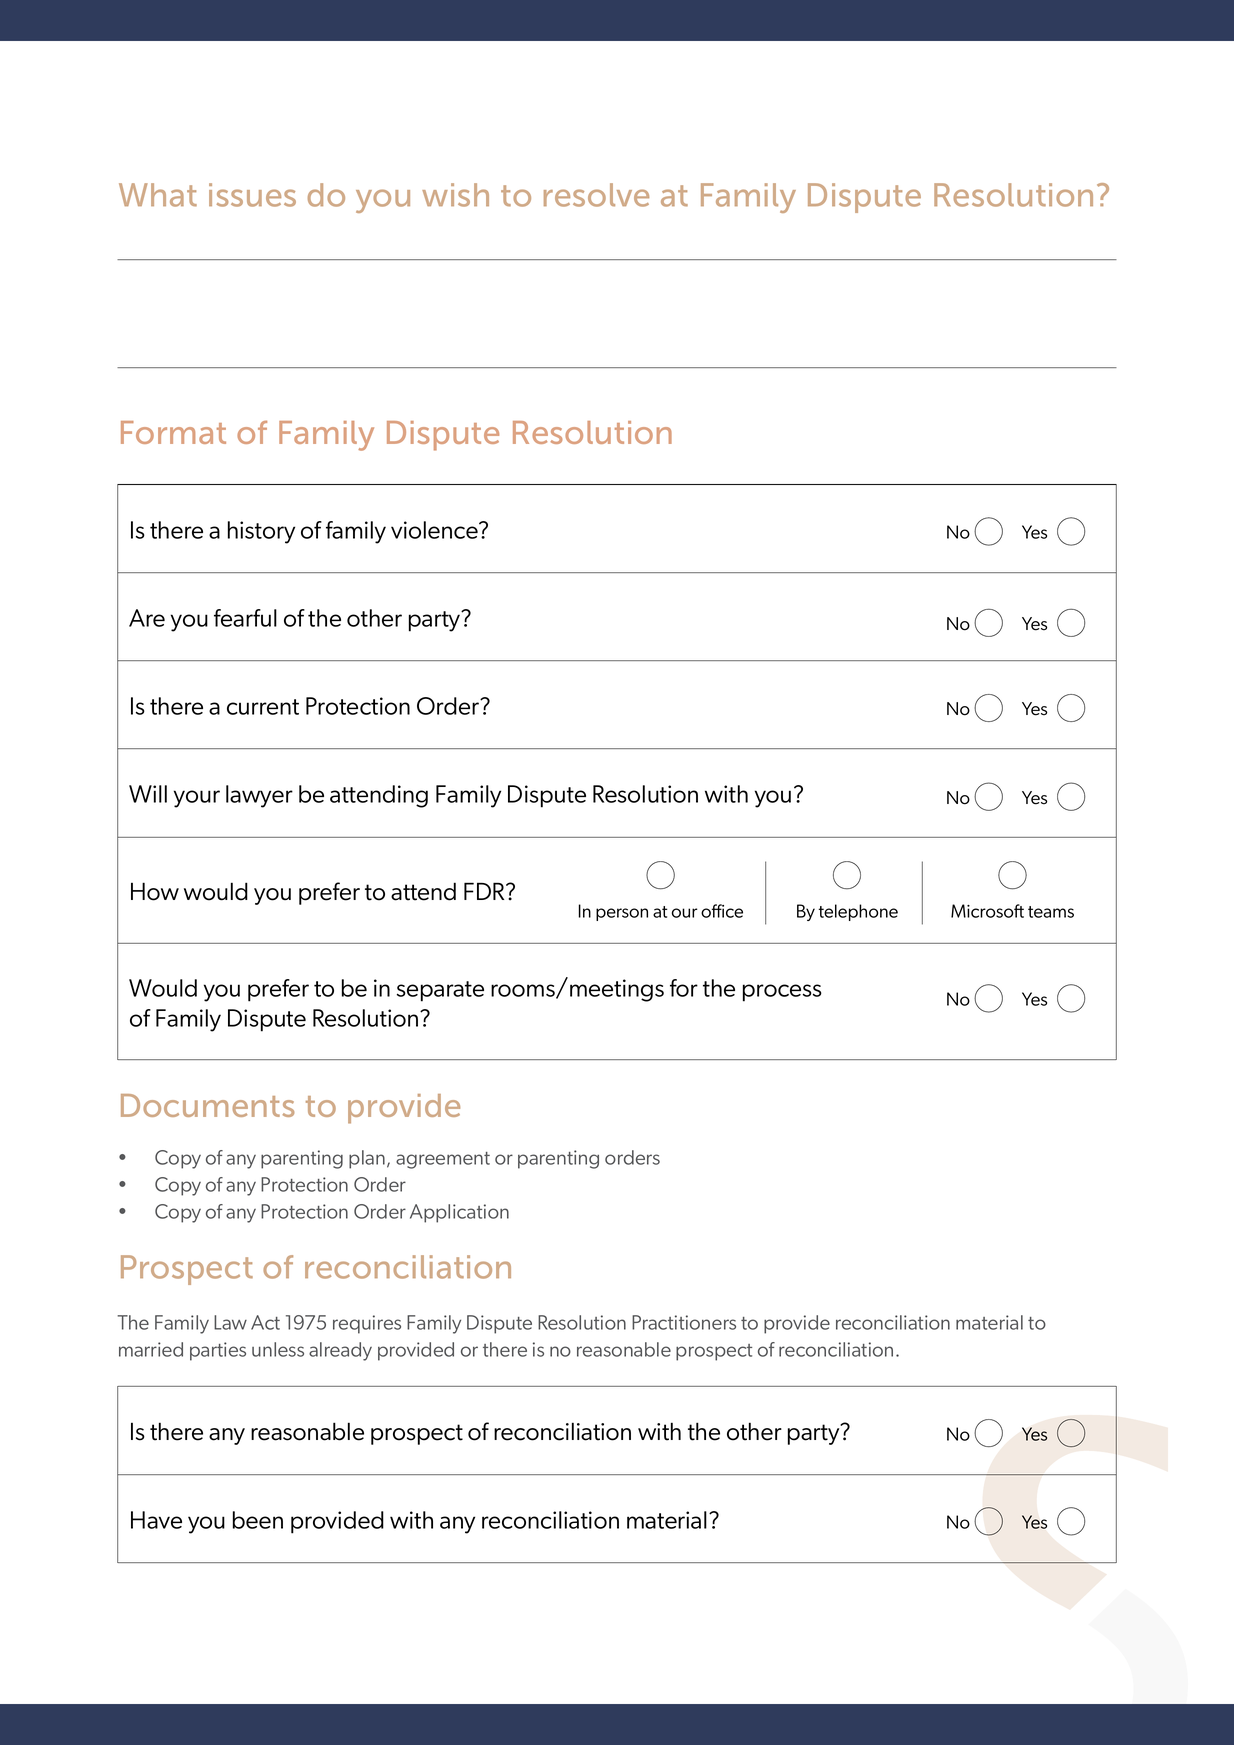  Describe the element at coordinates (207, 1105) in the screenshot. I see `Documents` at that location.
